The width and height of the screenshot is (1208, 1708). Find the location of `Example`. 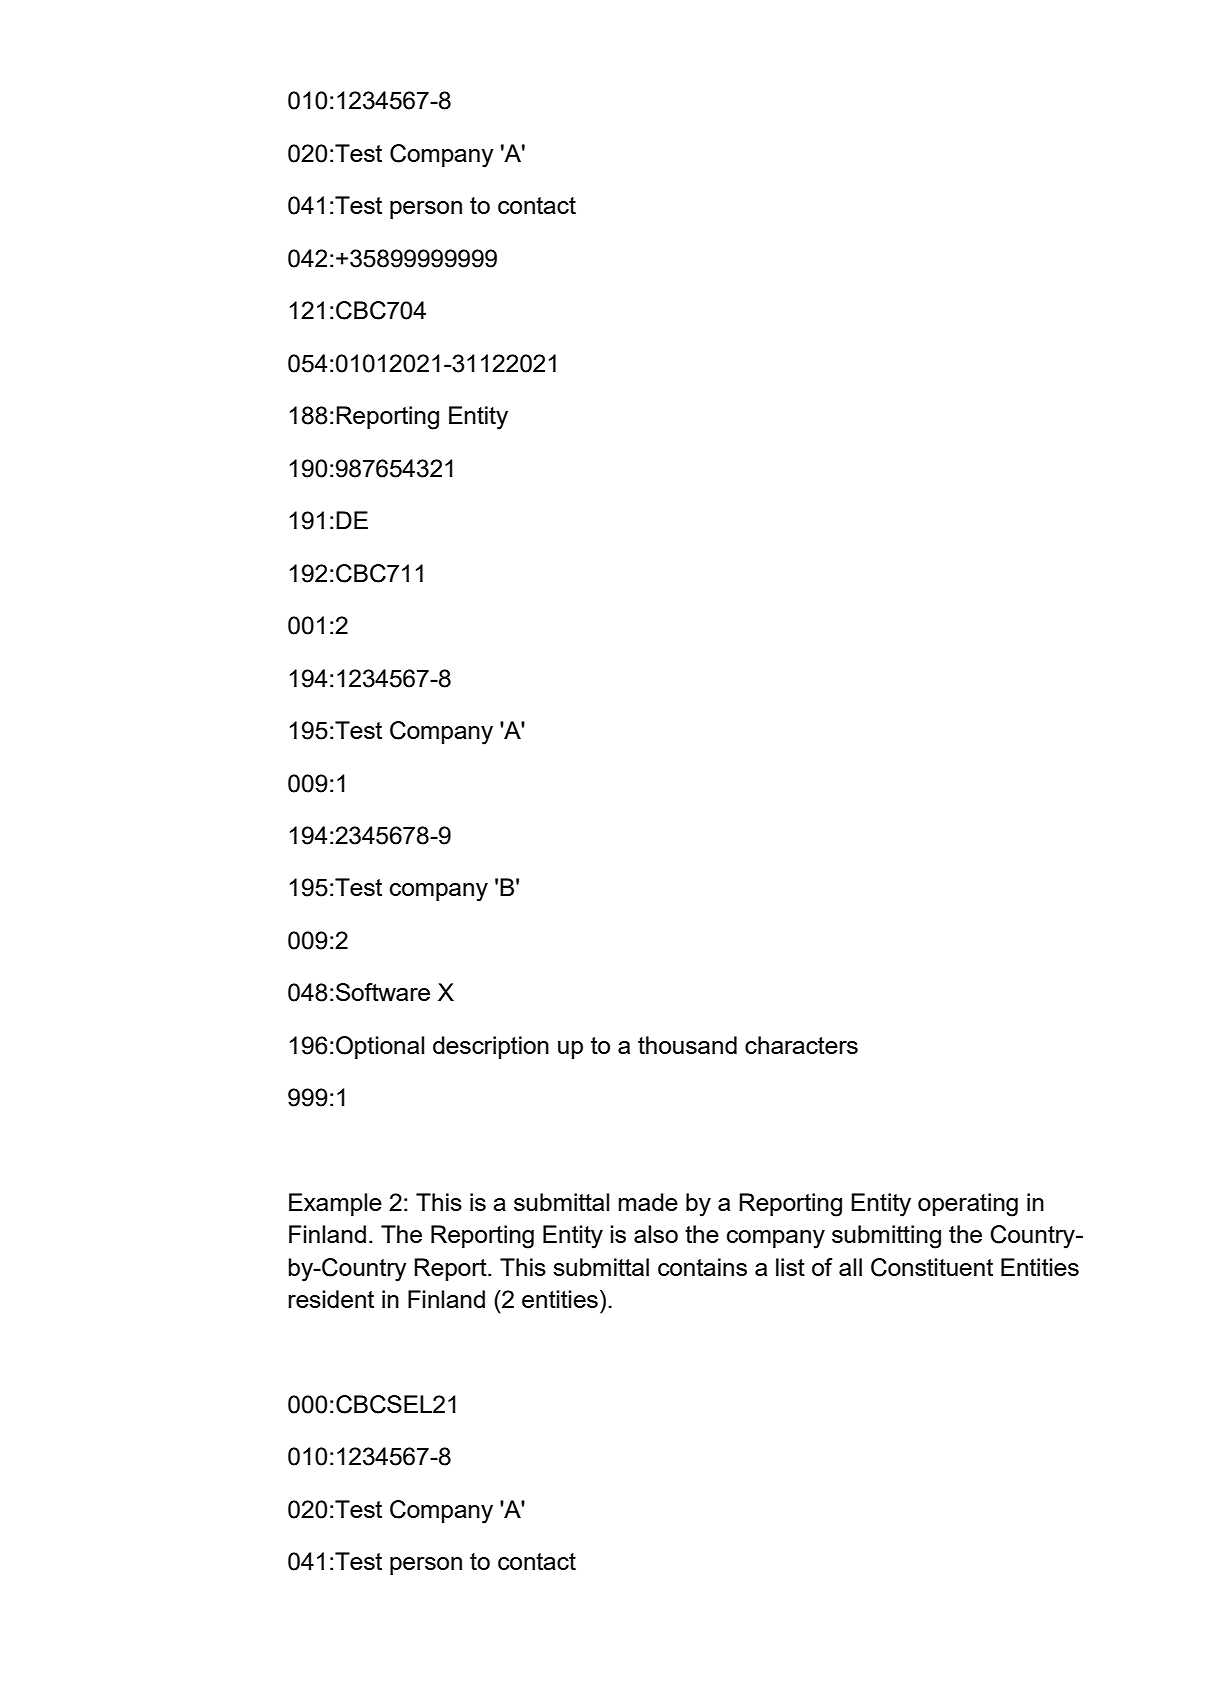

Example is located at coordinates (335, 1204).
